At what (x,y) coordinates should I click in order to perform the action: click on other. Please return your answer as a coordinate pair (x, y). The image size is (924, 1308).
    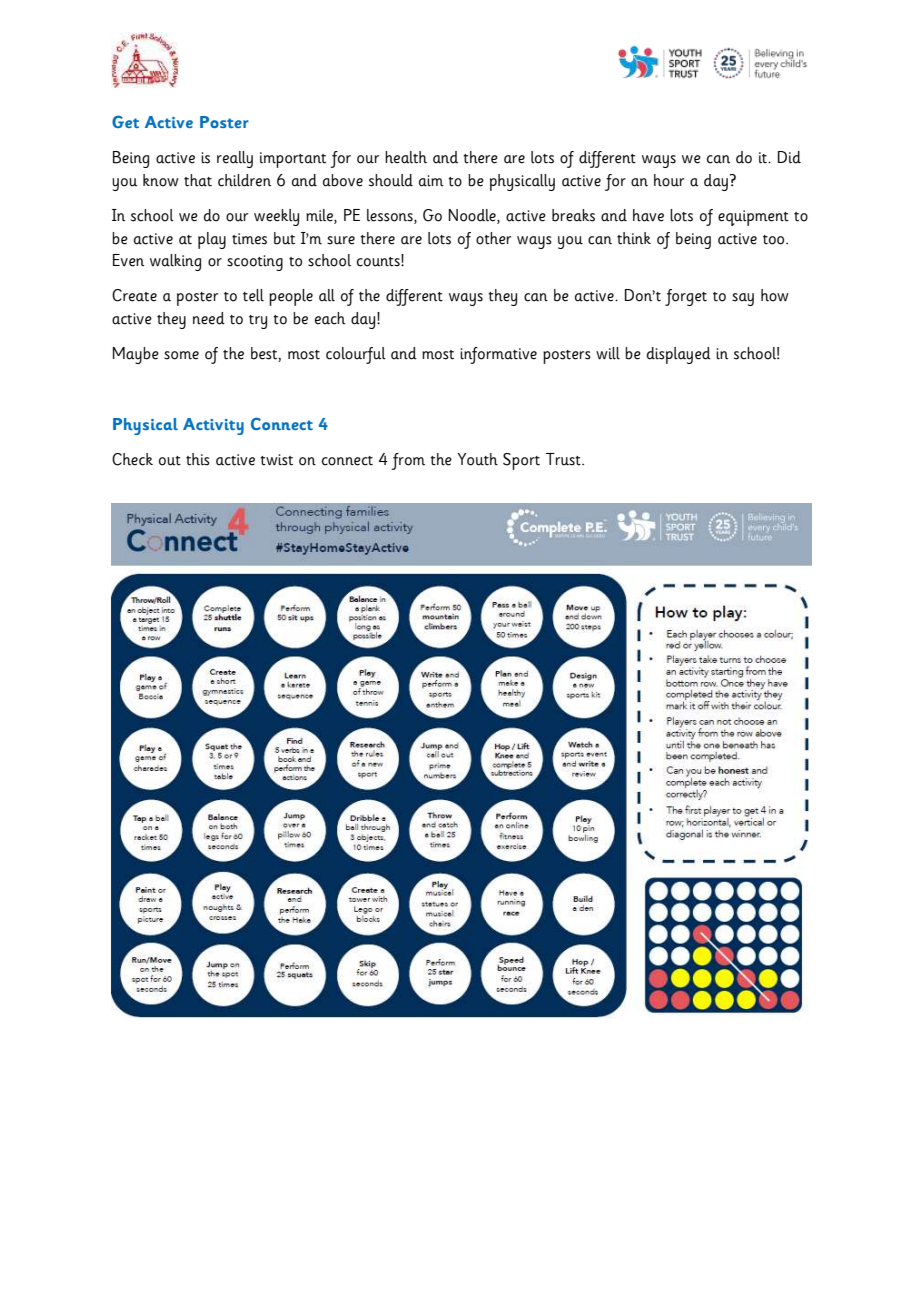
    Looking at the image, I should click on (493, 238).
